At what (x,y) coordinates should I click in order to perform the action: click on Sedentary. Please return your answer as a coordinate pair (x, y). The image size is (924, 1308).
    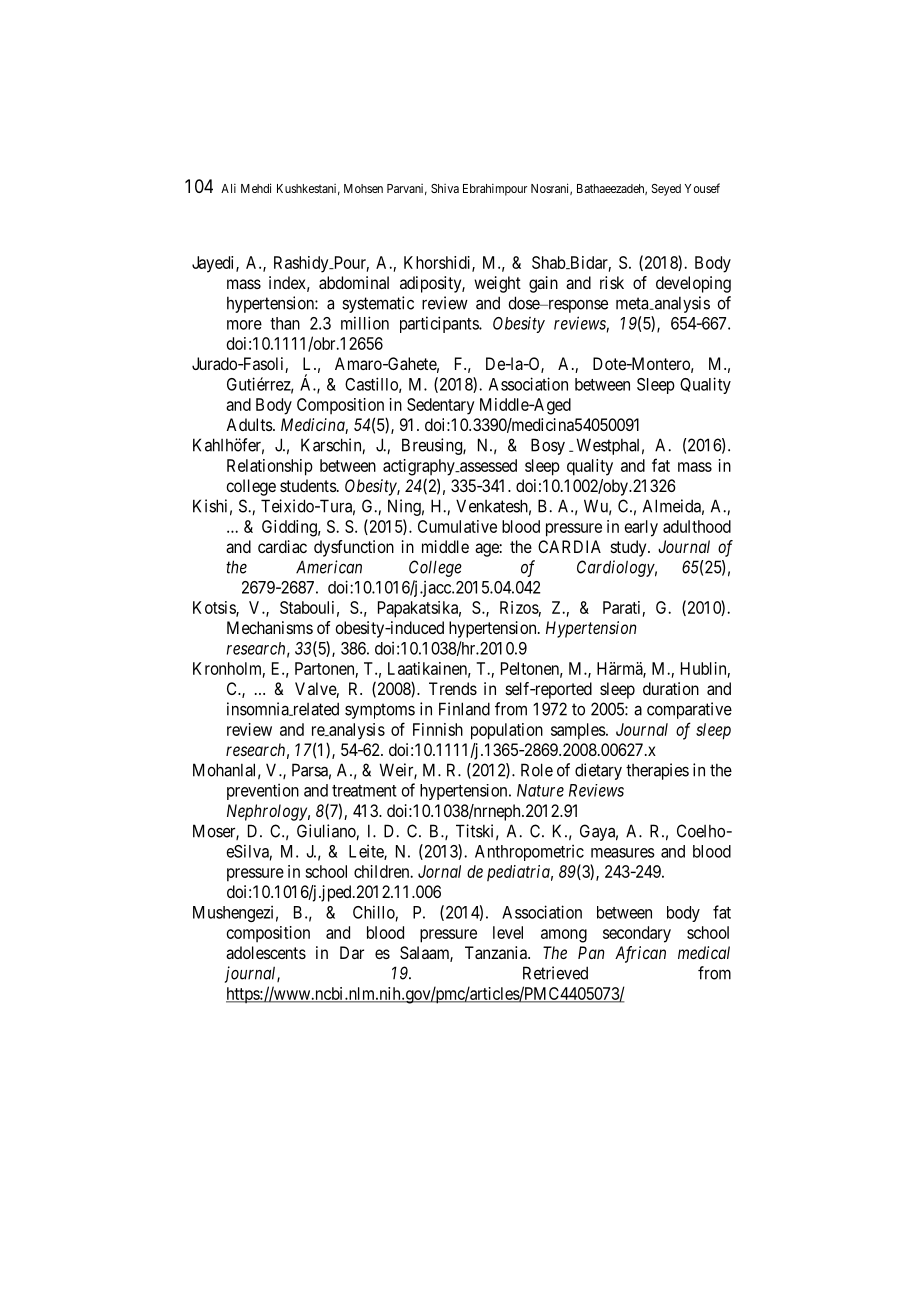
    Looking at the image, I should click on (440, 406).
